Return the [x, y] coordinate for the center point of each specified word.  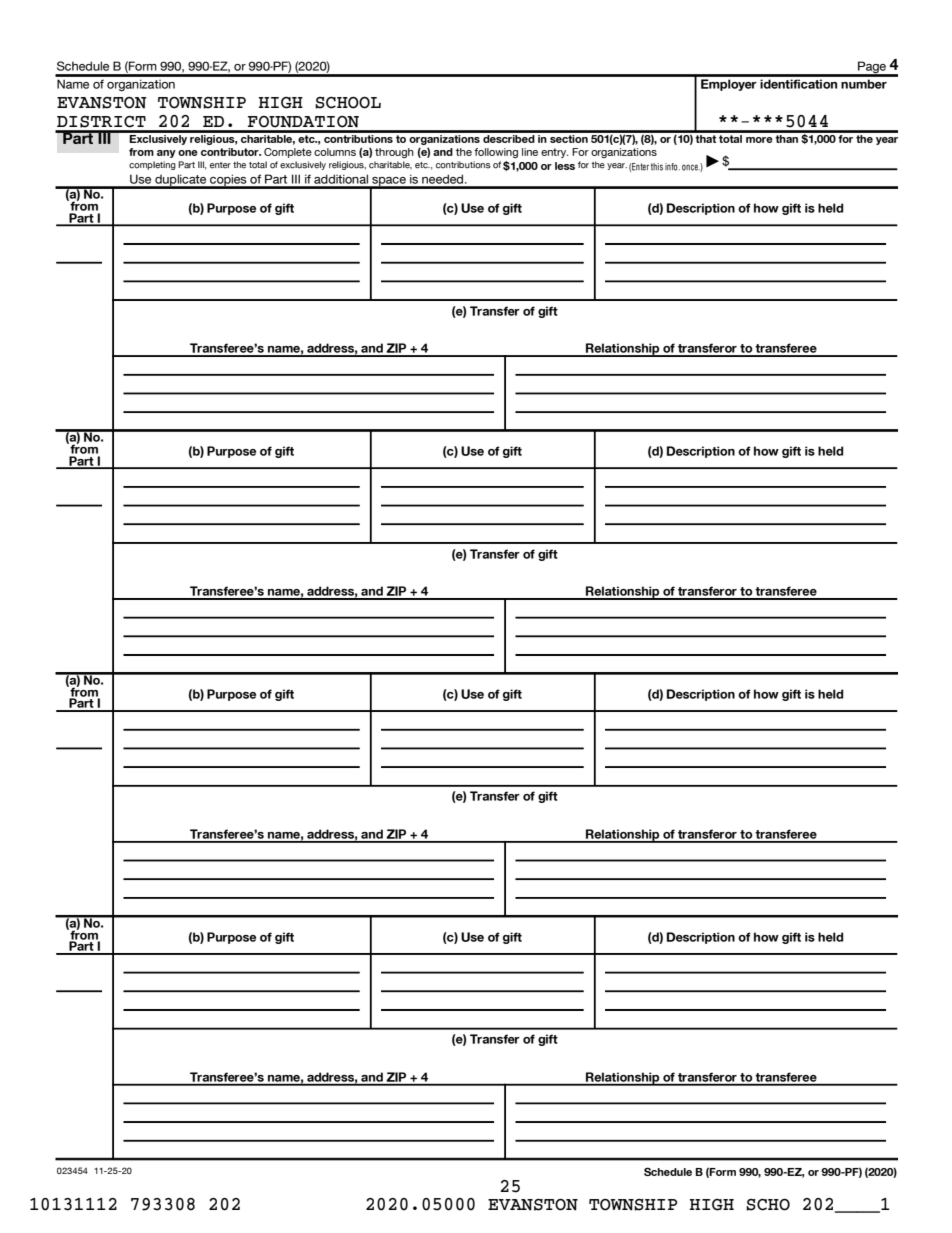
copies [228, 181]
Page [872, 68]
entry [554, 153]
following [496, 153]
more [759, 140]
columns [335, 152]
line [530, 152]
